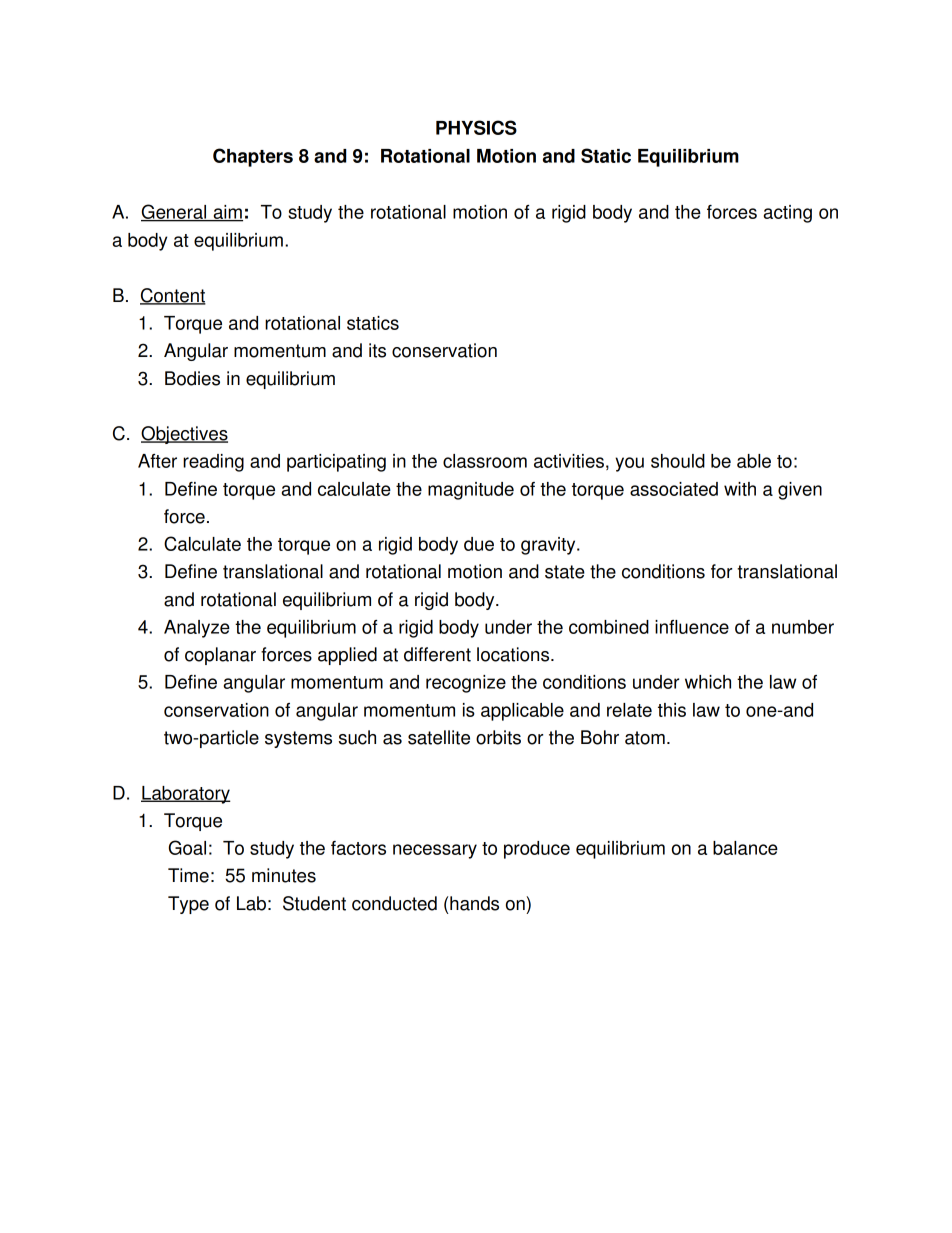 The width and height of the page is (952, 1233). Describe the element at coordinates (474, 903) in the page. I see `hands` at that location.
